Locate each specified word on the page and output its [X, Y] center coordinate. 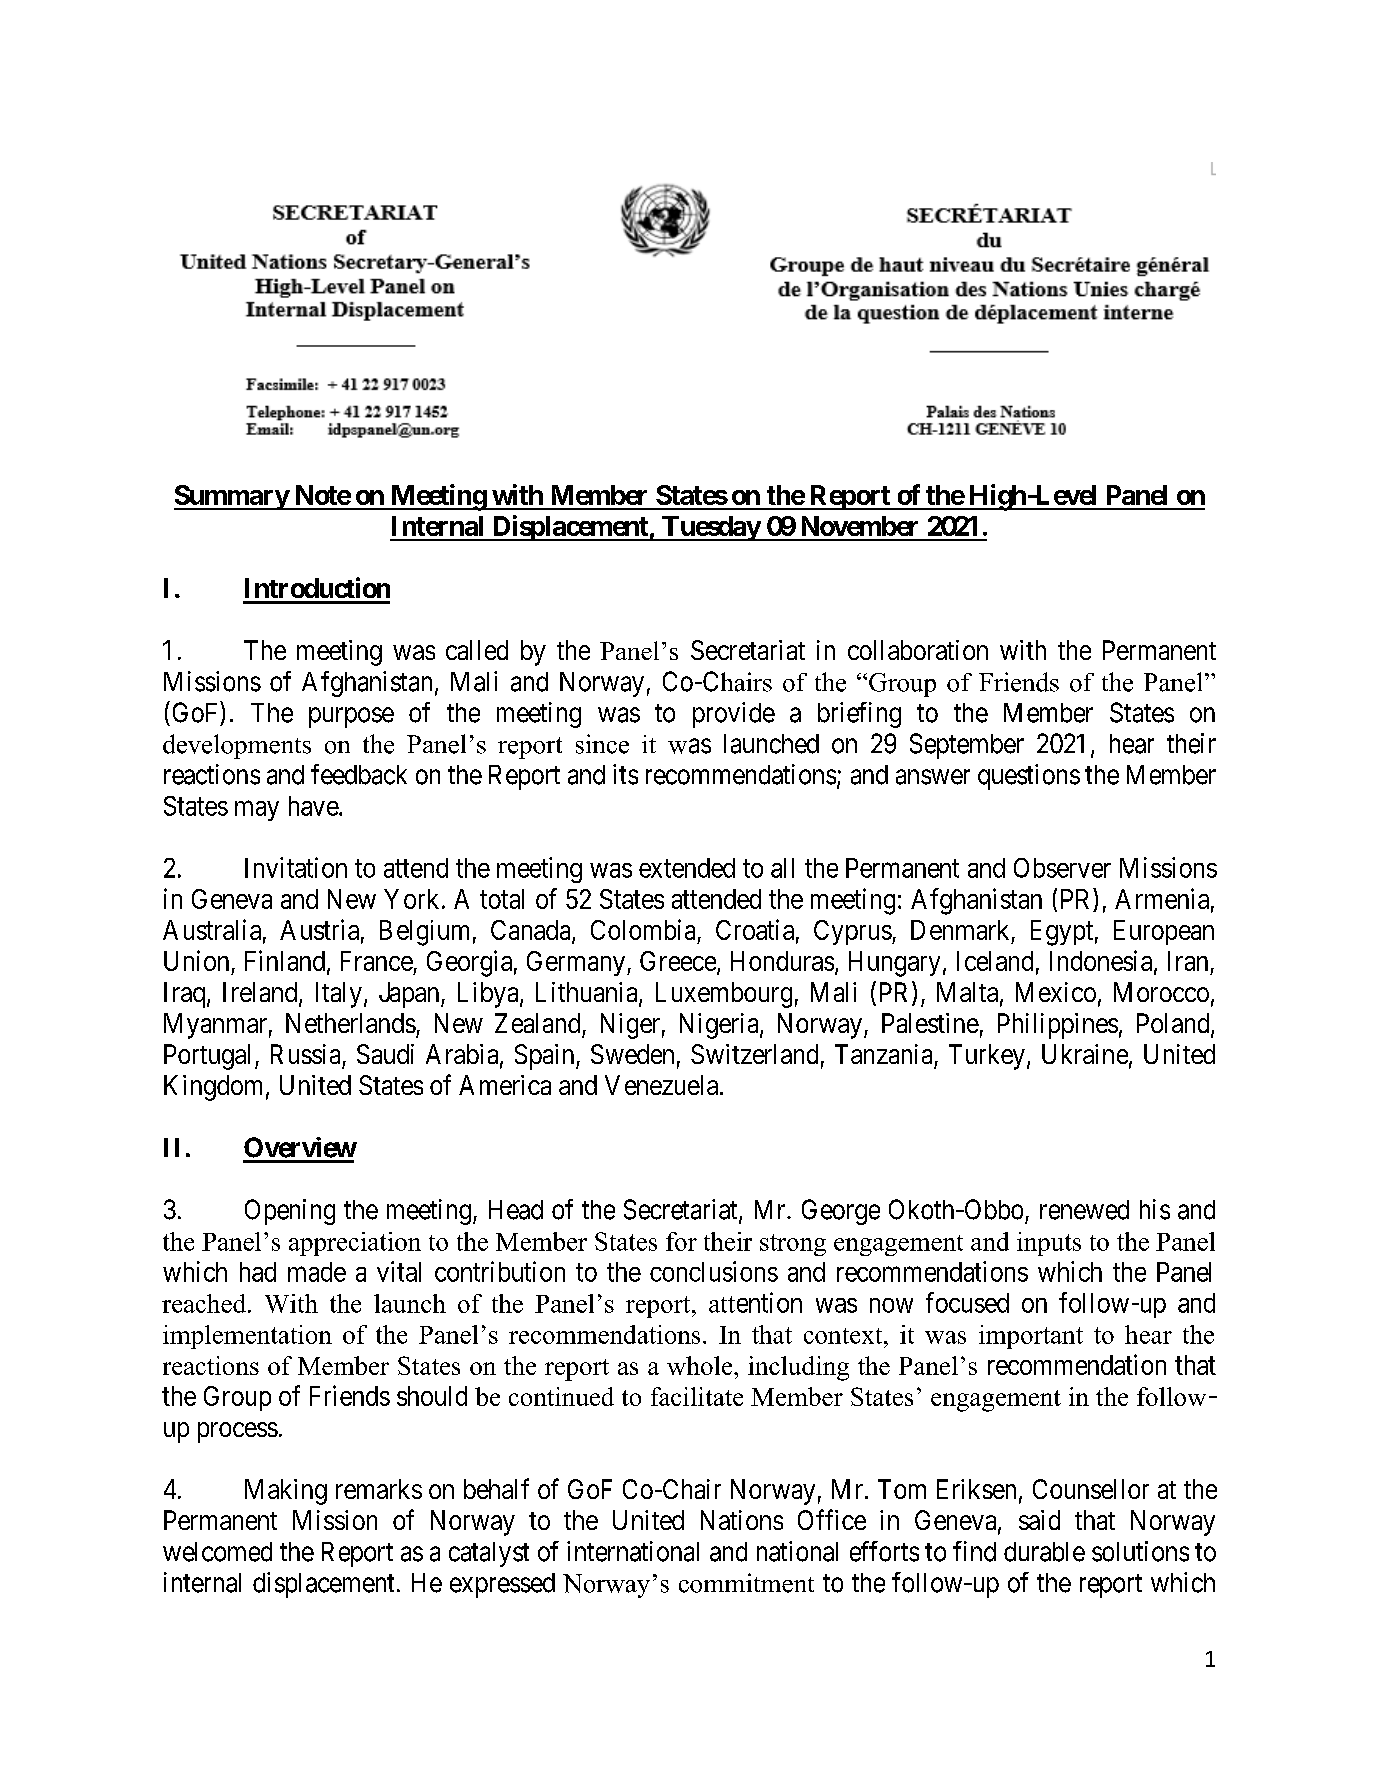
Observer [1062, 868]
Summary [232, 497]
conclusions [714, 1271]
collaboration [918, 650]
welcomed [217, 1552]
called [477, 650]
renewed [1084, 1210]
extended [687, 868]
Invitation [296, 867]
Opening [290, 1212]
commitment [746, 1583]
